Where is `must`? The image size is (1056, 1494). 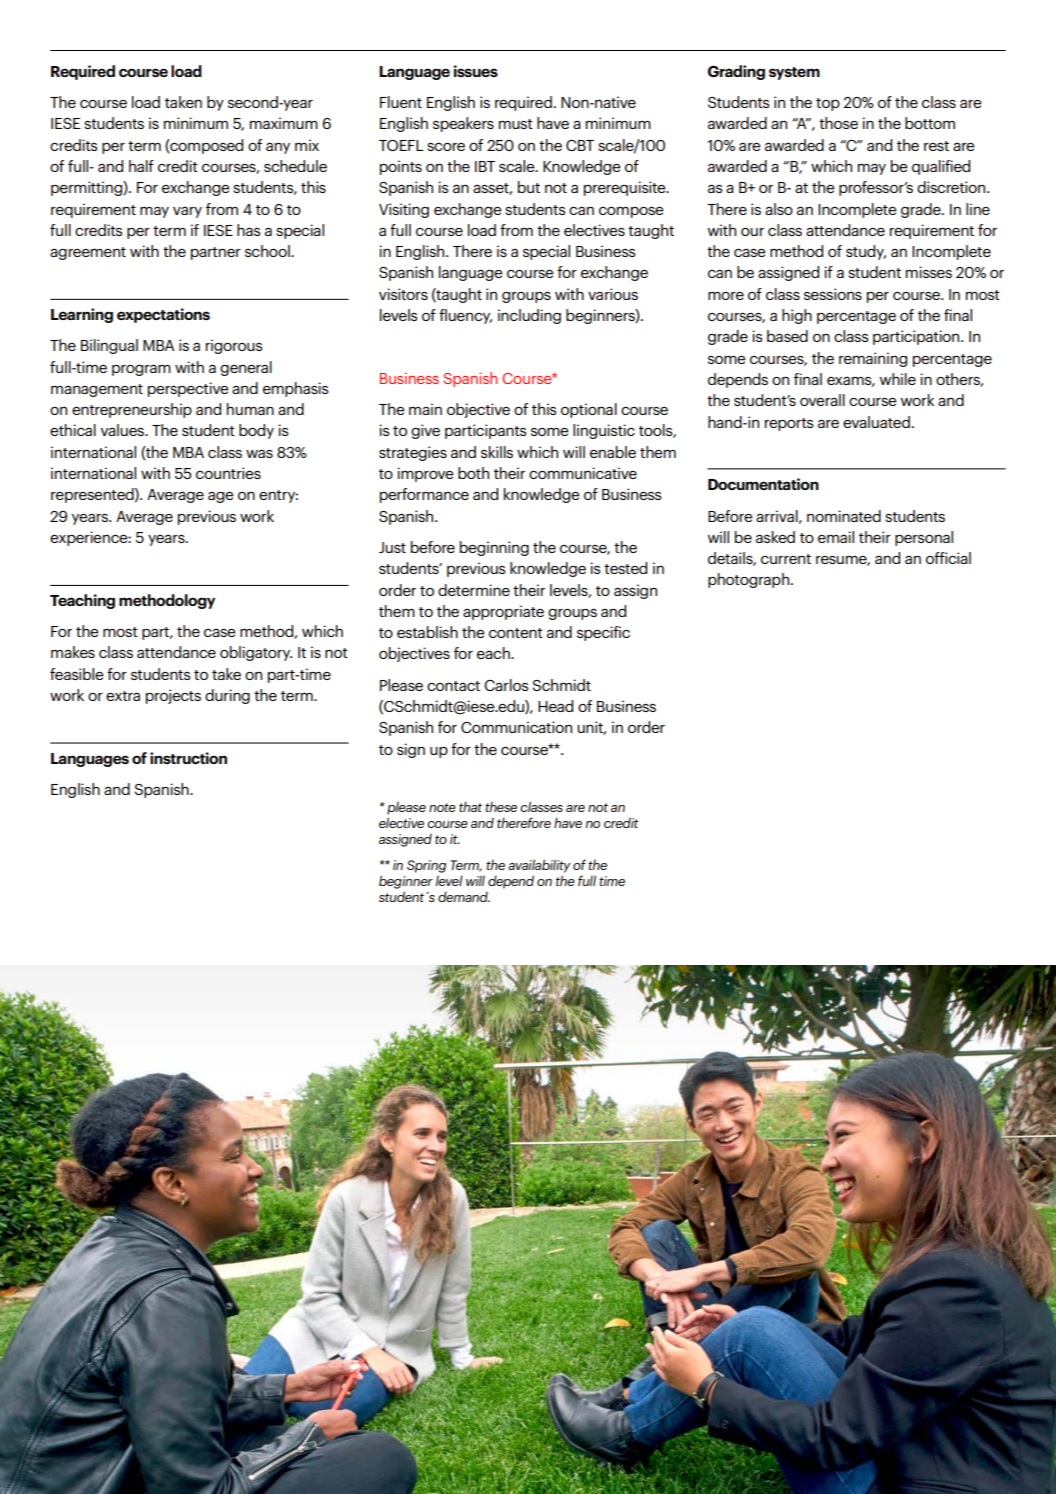 must is located at coordinates (516, 124).
